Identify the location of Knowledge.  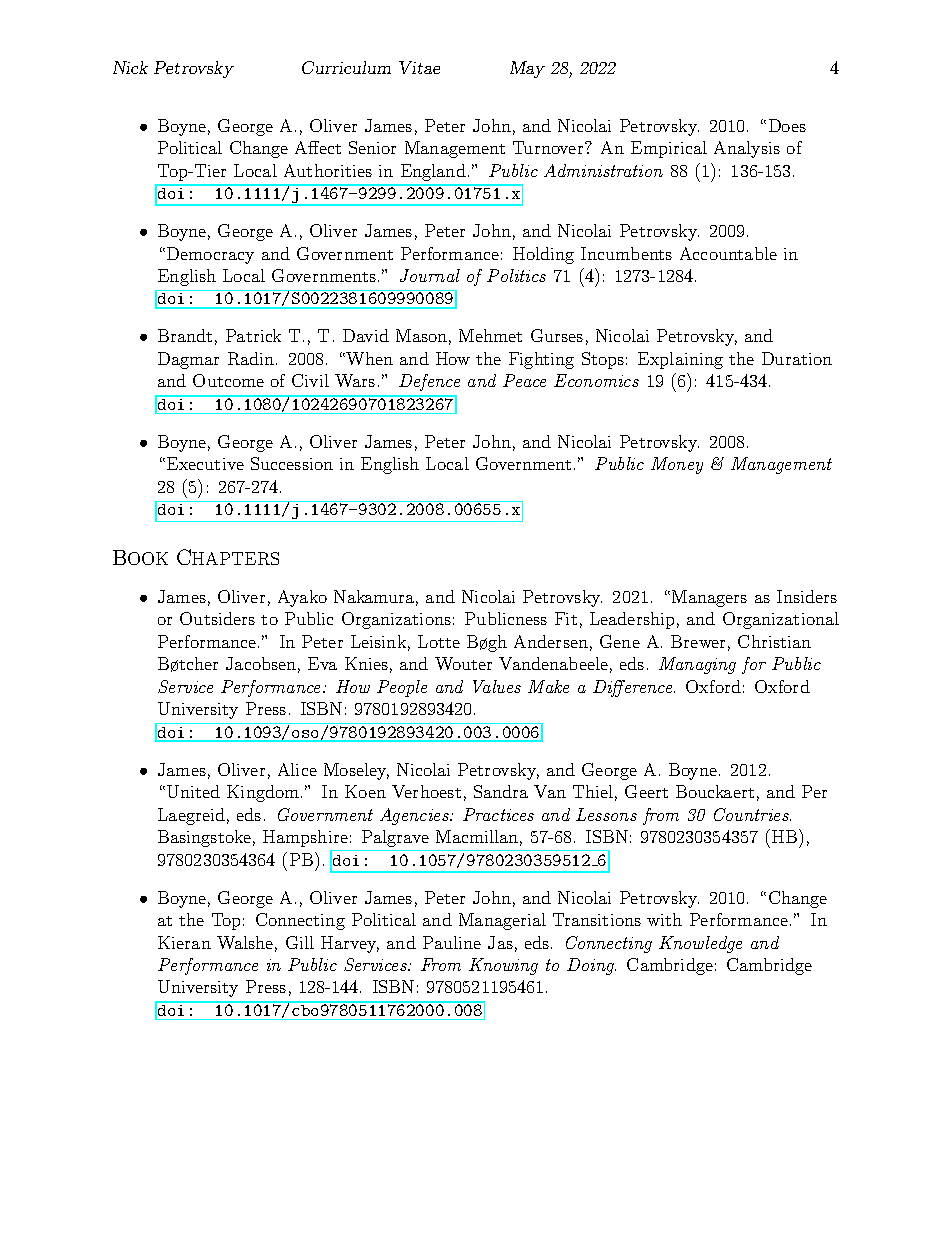
(700, 944).
